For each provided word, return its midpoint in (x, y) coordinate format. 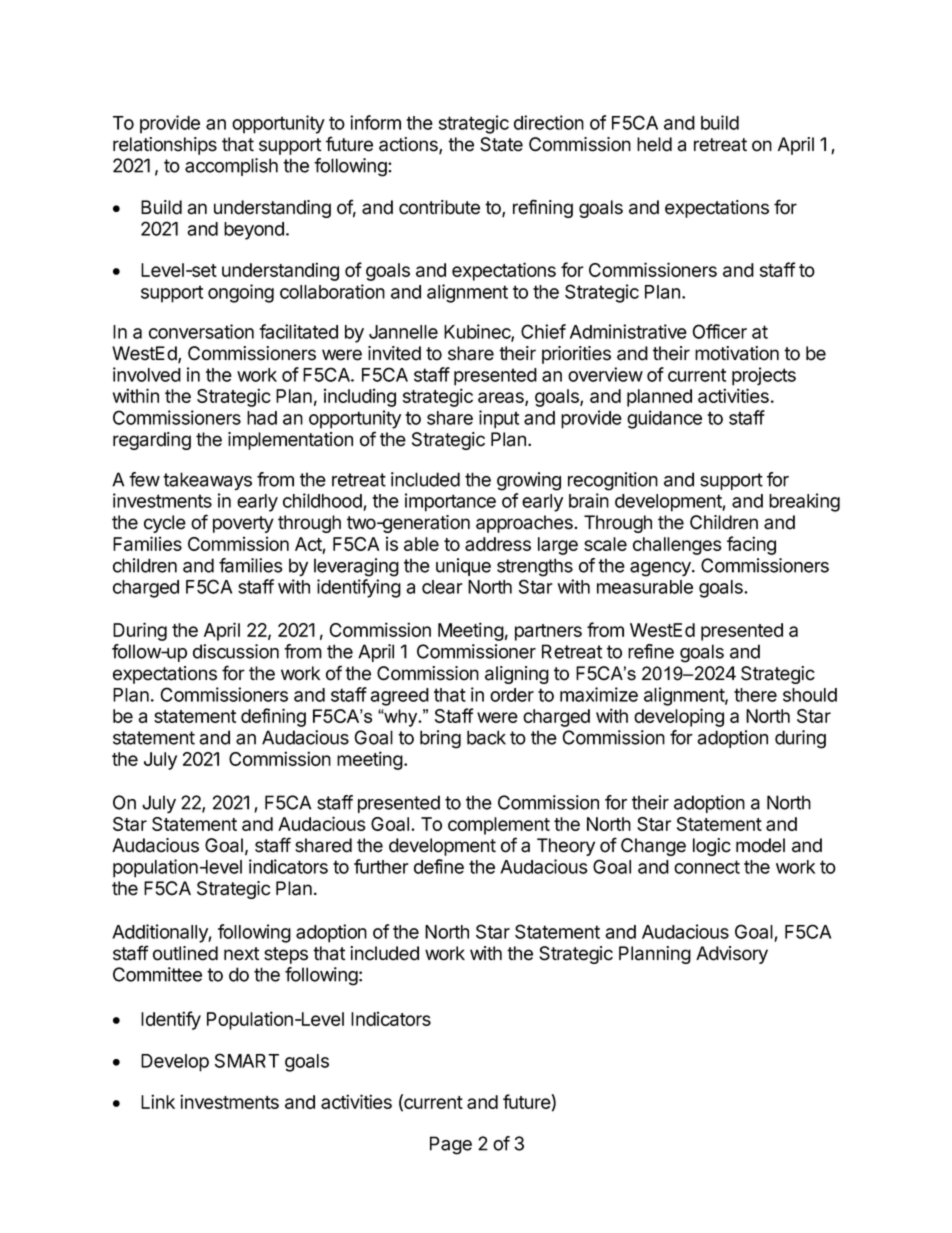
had (262, 418)
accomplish (231, 167)
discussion (236, 651)
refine (651, 651)
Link (158, 1101)
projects (764, 376)
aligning (517, 675)
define (439, 866)
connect (707, 867)
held (654, 144)
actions (409, 145)
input (499, 419)
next (241, 954)
